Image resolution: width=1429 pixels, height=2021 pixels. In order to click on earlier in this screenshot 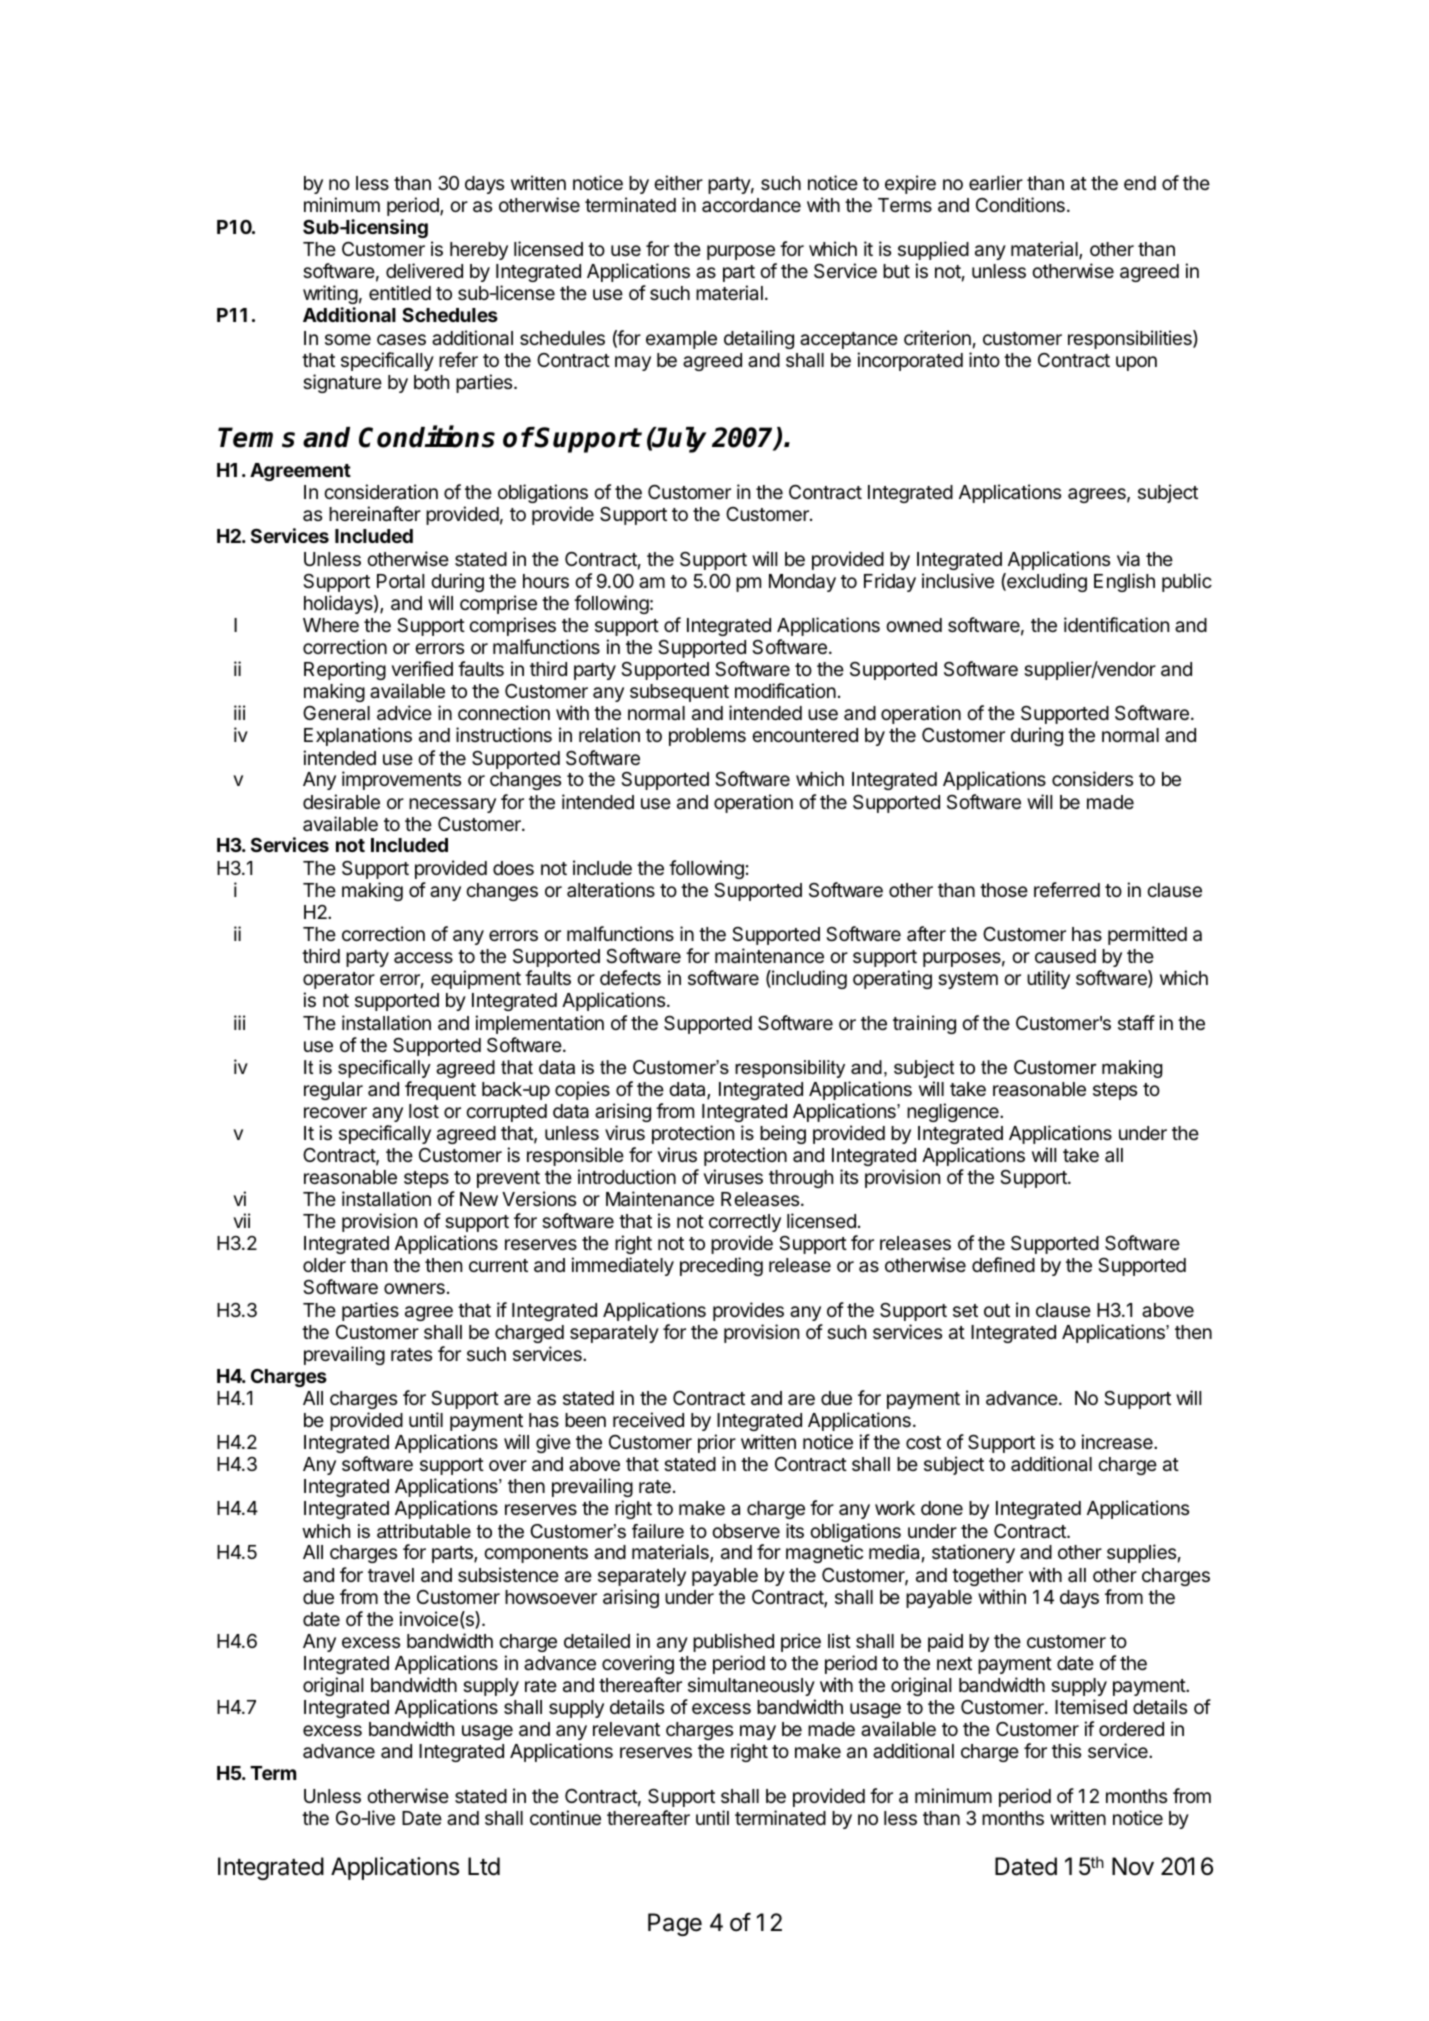, I will do `click(996, 183)`.
